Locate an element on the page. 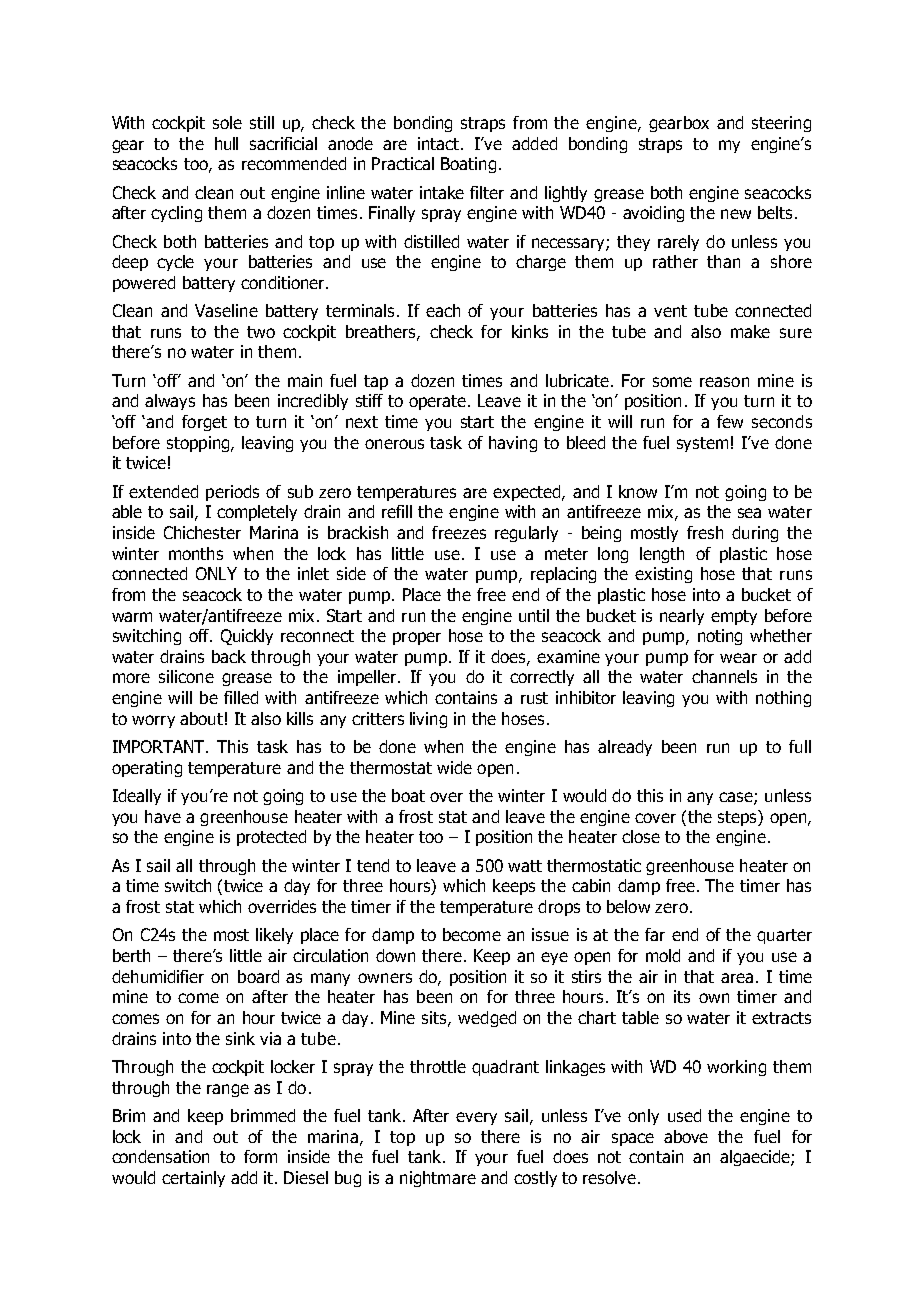 Image resolution: width=924 pixels, height=1308 pixels. certainly is located at coordinates (193, 1179).
